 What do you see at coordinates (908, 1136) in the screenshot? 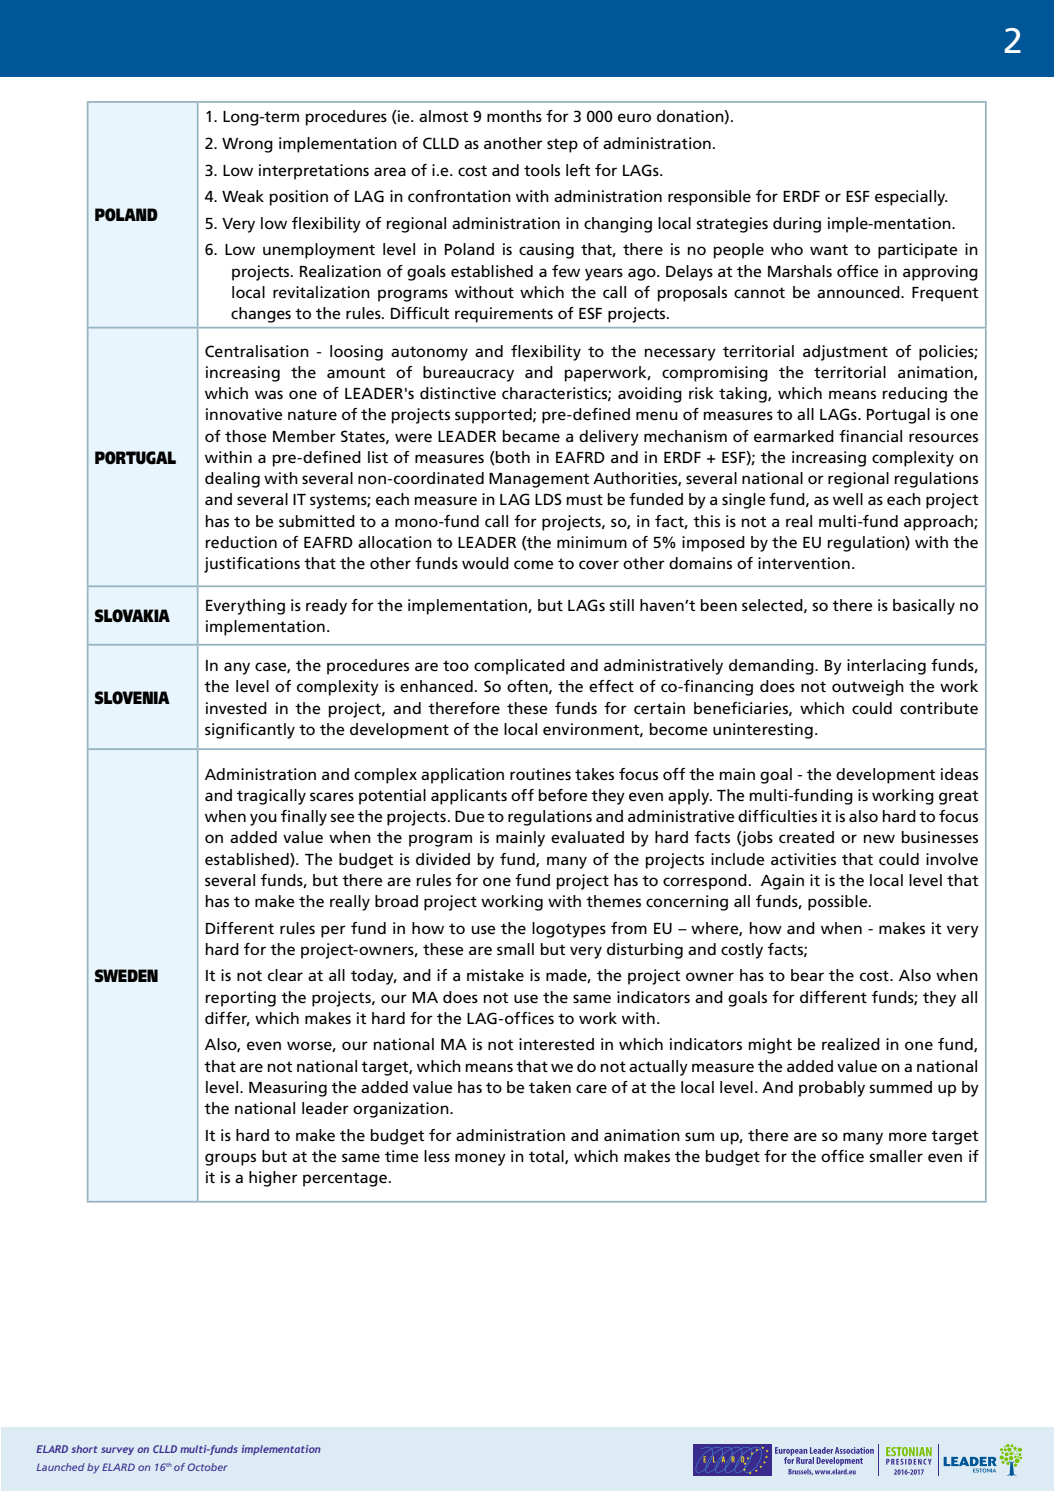
I see `more` at bounding box center [908, 1136].
